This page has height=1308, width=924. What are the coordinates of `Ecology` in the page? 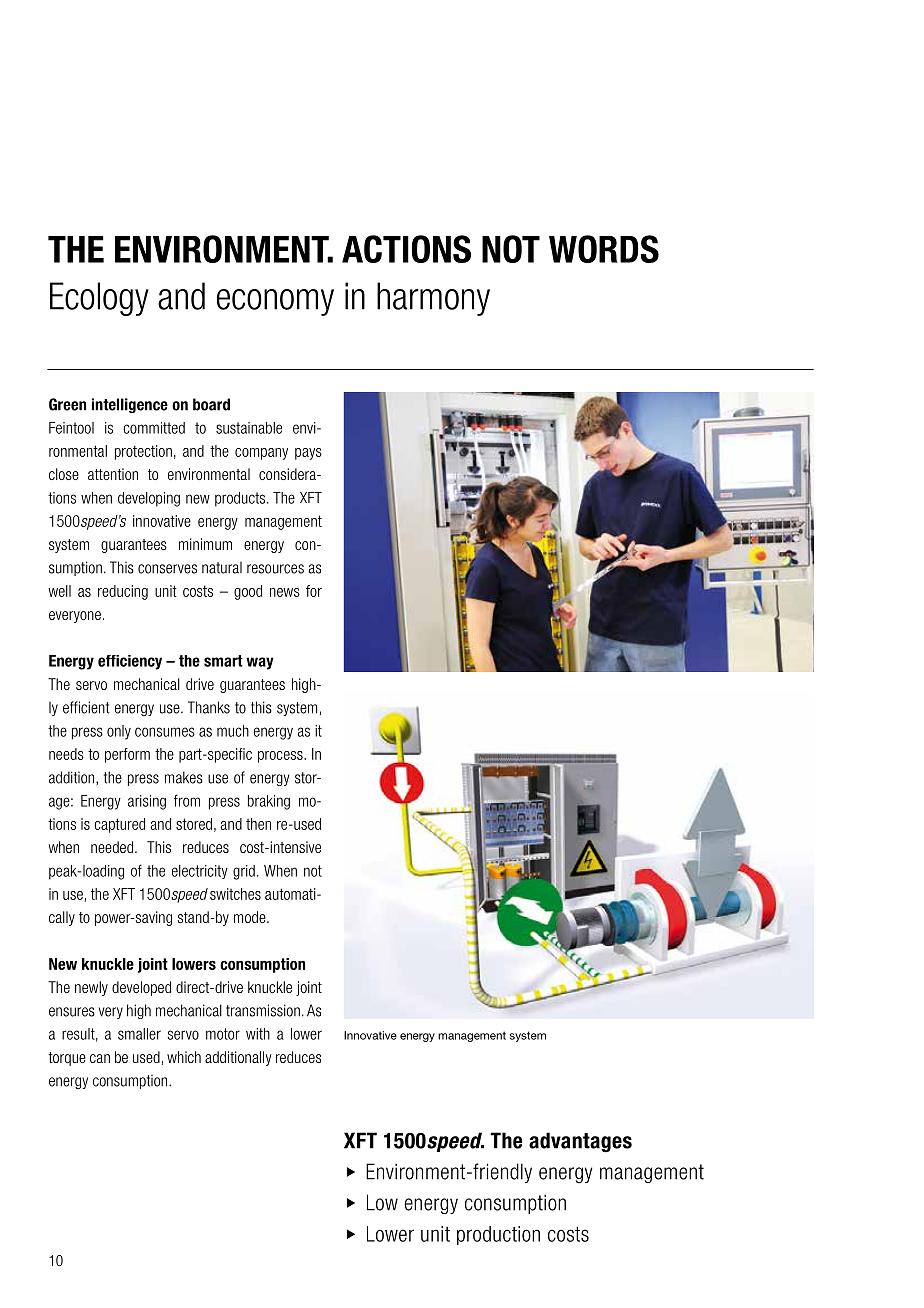 It's located at (99, 299).
